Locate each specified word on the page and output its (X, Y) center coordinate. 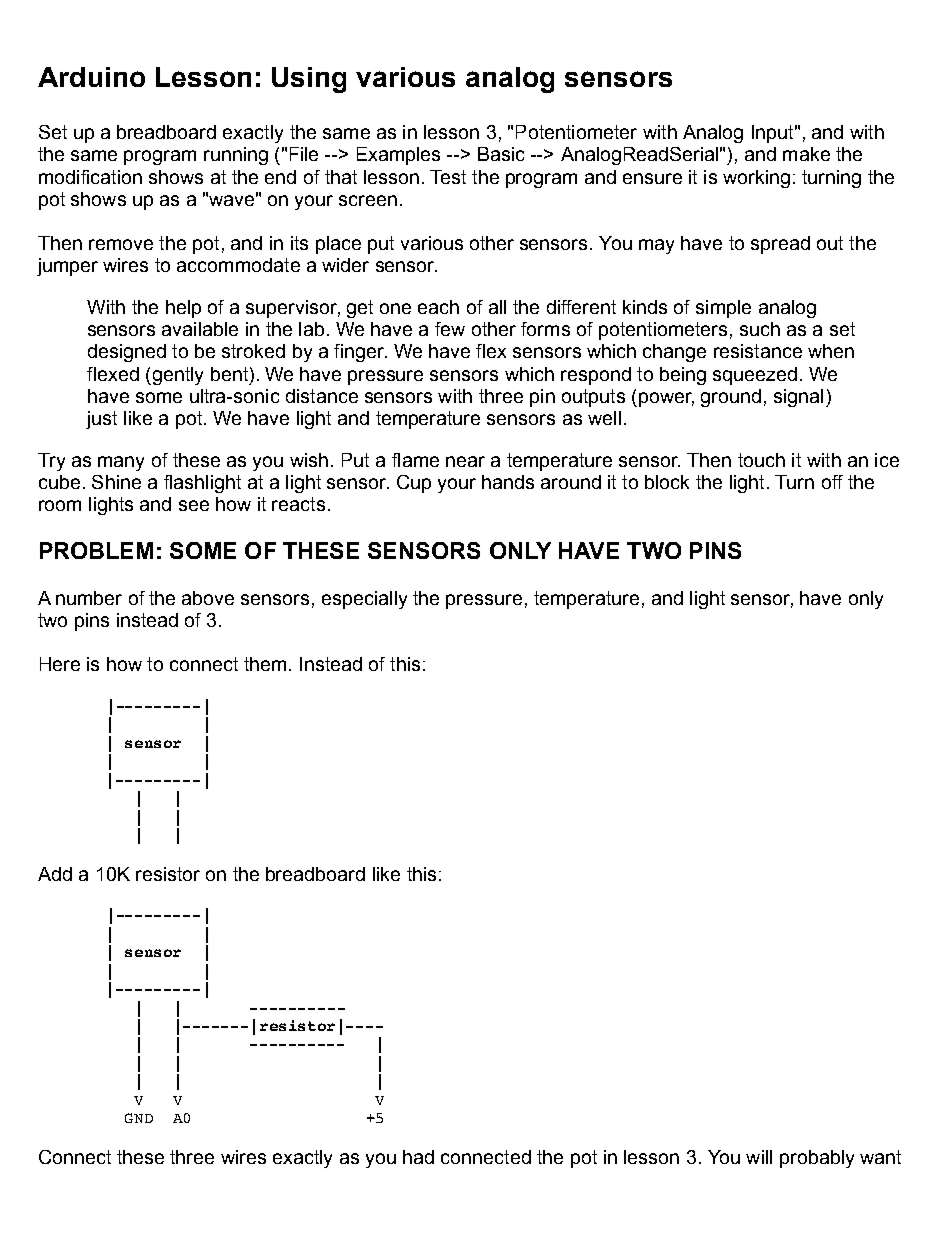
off (832, 482)
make (806, 154)
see (194, 505)
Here (60, 664)
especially (364, 600)
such (760, 329)
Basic (501, 154)
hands (508, 482)
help (183, 309)
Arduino (91, 77)
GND (139, 1118)
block (667, 482)
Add (55, 874)
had (418, 1157)
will (759, 1157)
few (450, 329)
